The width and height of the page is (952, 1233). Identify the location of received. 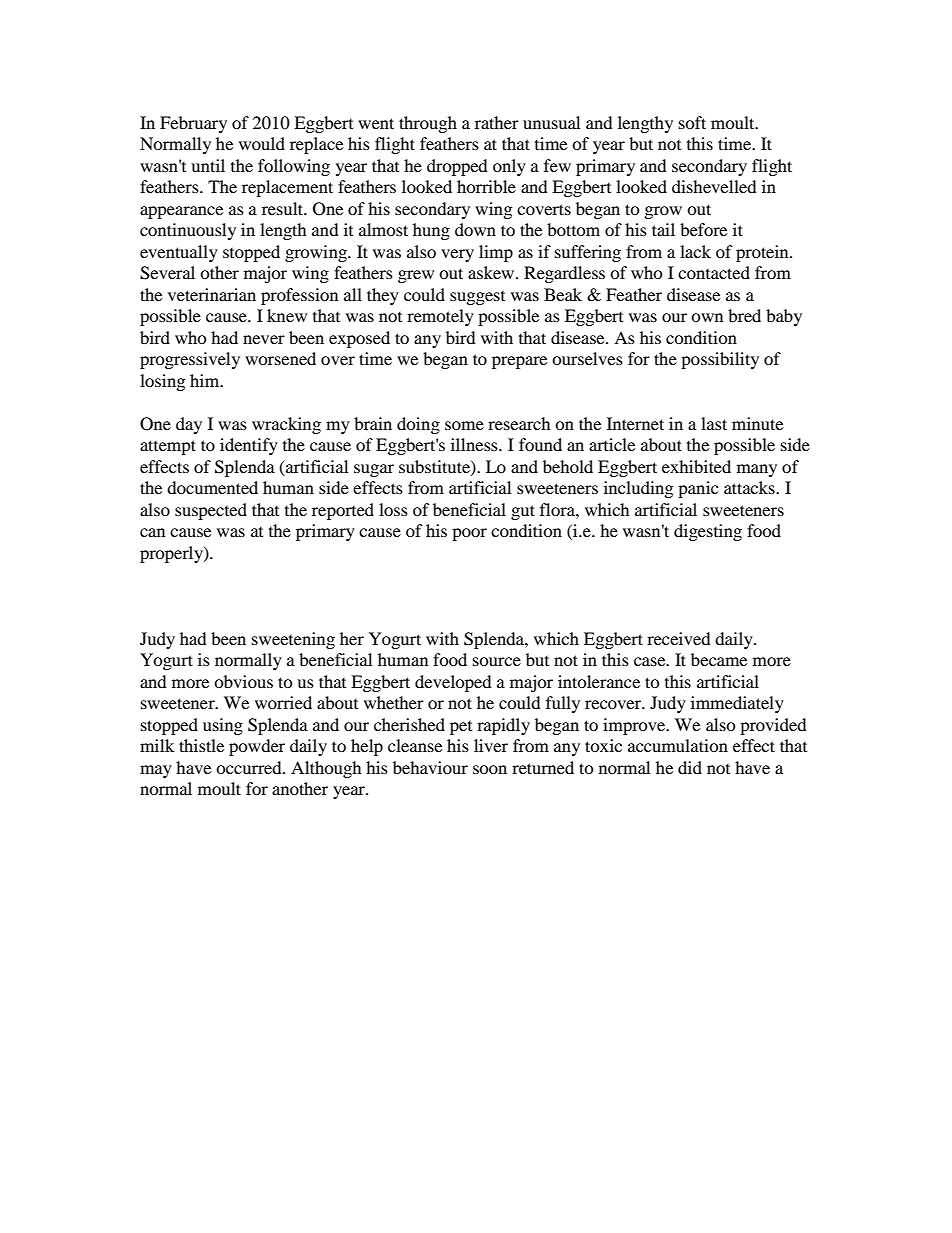
(679, 638).
